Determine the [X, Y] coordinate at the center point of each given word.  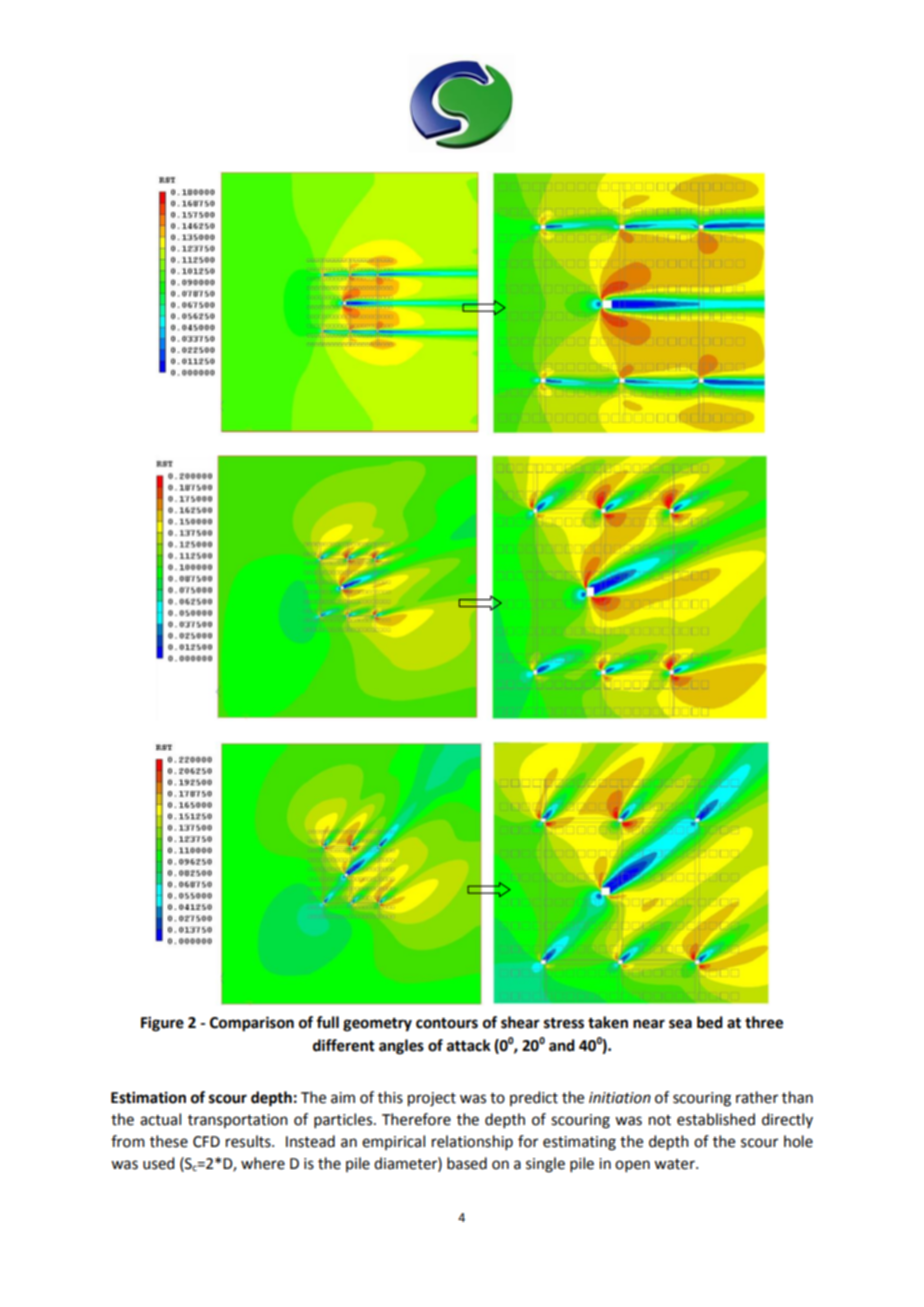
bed [710, 1022]
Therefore [416, 1119]
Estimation [148, 1097]
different [344, 1045]
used [158, 1163]
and [562, 1045]
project [432, 1099]
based [467, 1163]
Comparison [252, 1024]
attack [469, 1045]
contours [447, 1023]
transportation [238, 1121]
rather [757, 1097]
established [716, 1119]
